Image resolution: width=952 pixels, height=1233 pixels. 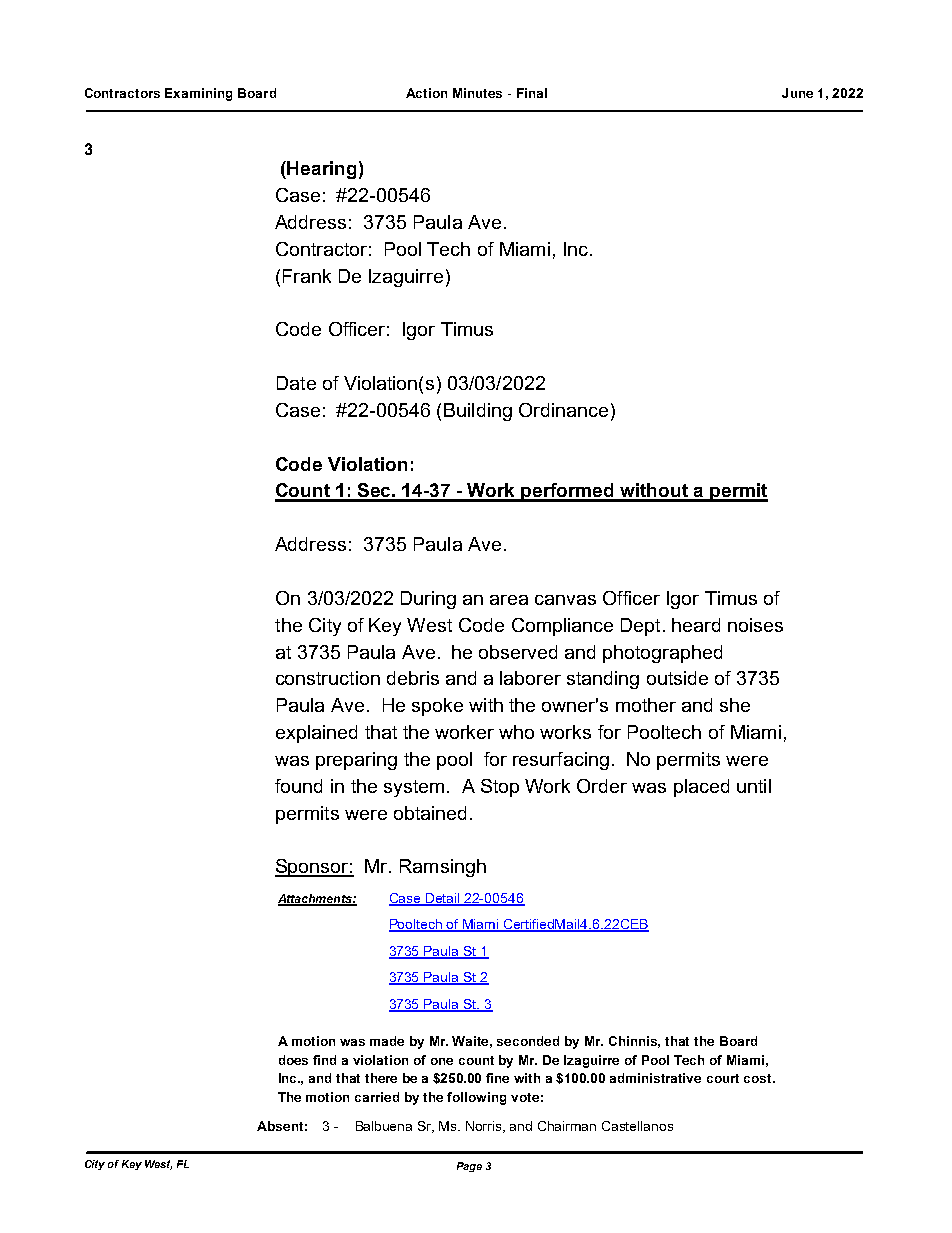 I want to click on heard, so click(x=696, y=625).
